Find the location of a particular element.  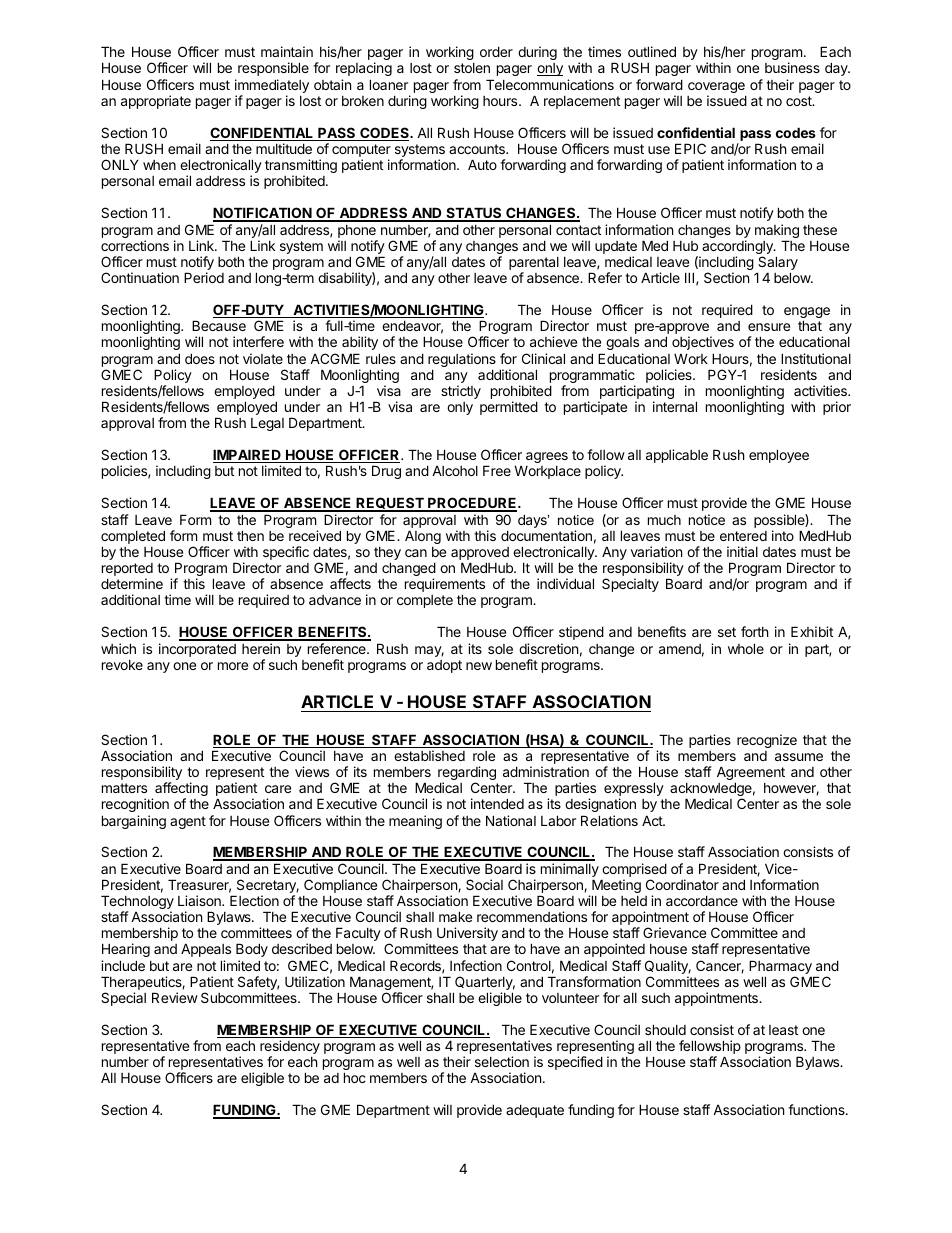

Social is located at coordinates (484, 884).
